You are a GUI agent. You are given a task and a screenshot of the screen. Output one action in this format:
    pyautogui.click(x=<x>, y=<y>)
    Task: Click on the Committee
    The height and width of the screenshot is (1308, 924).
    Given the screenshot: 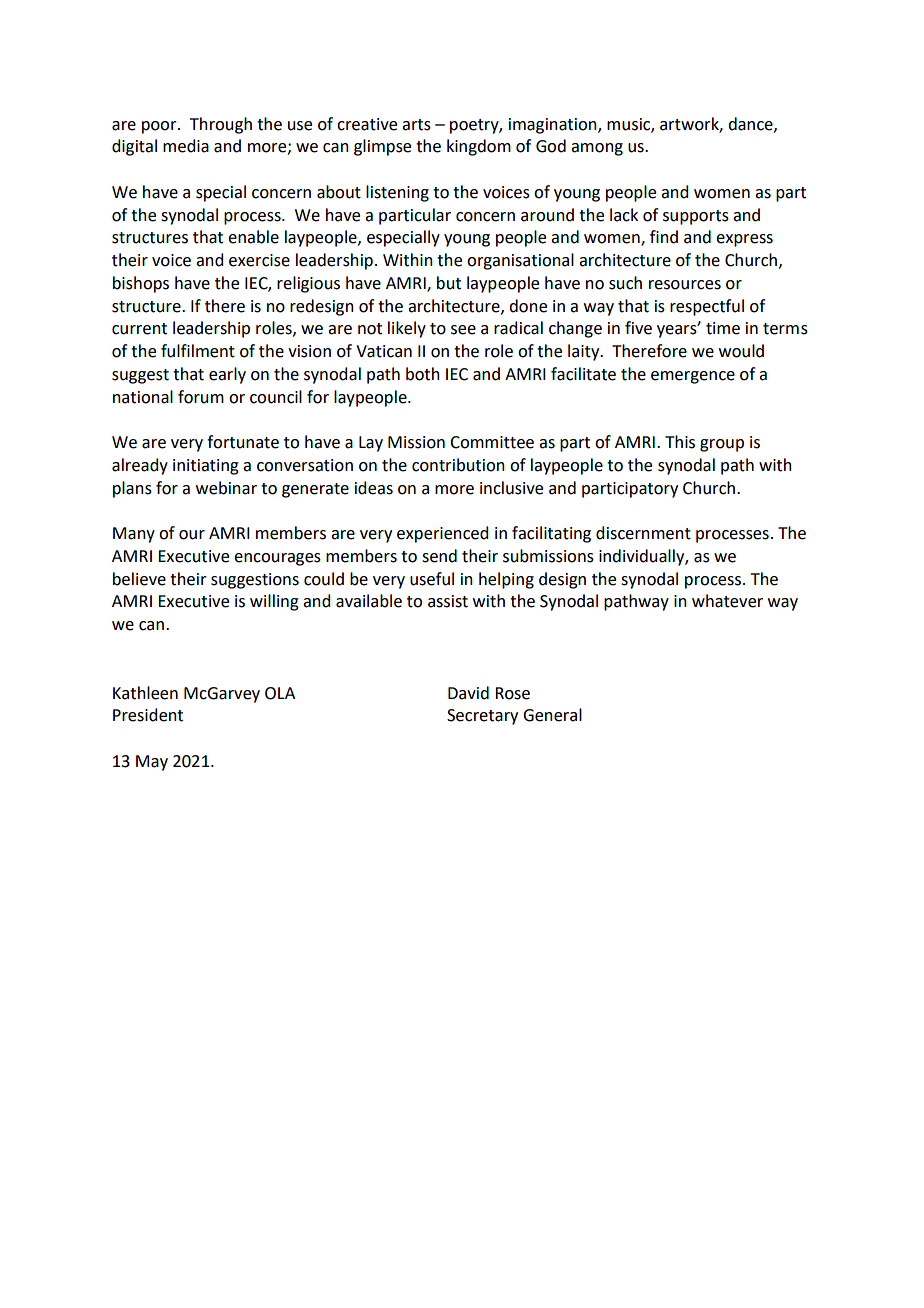 What is the action you would take?
    pyautogui.click(x=492, y=442)
